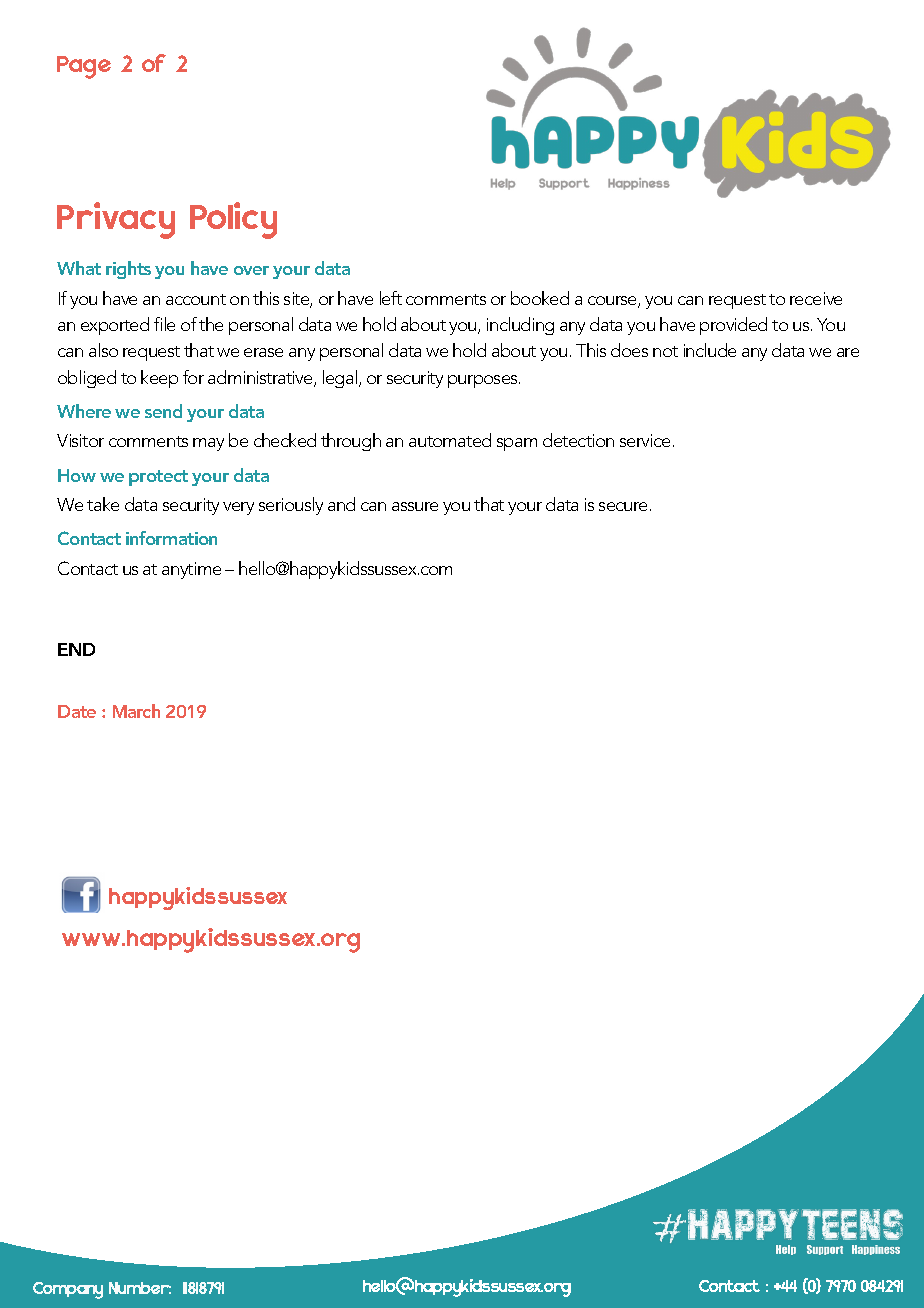 Image resolution: width=924 pixels, height=1308 pixels. What do you see at coordinates (391, 298) in the screenshot?
I see `left` at bounding box center [391, 298].
